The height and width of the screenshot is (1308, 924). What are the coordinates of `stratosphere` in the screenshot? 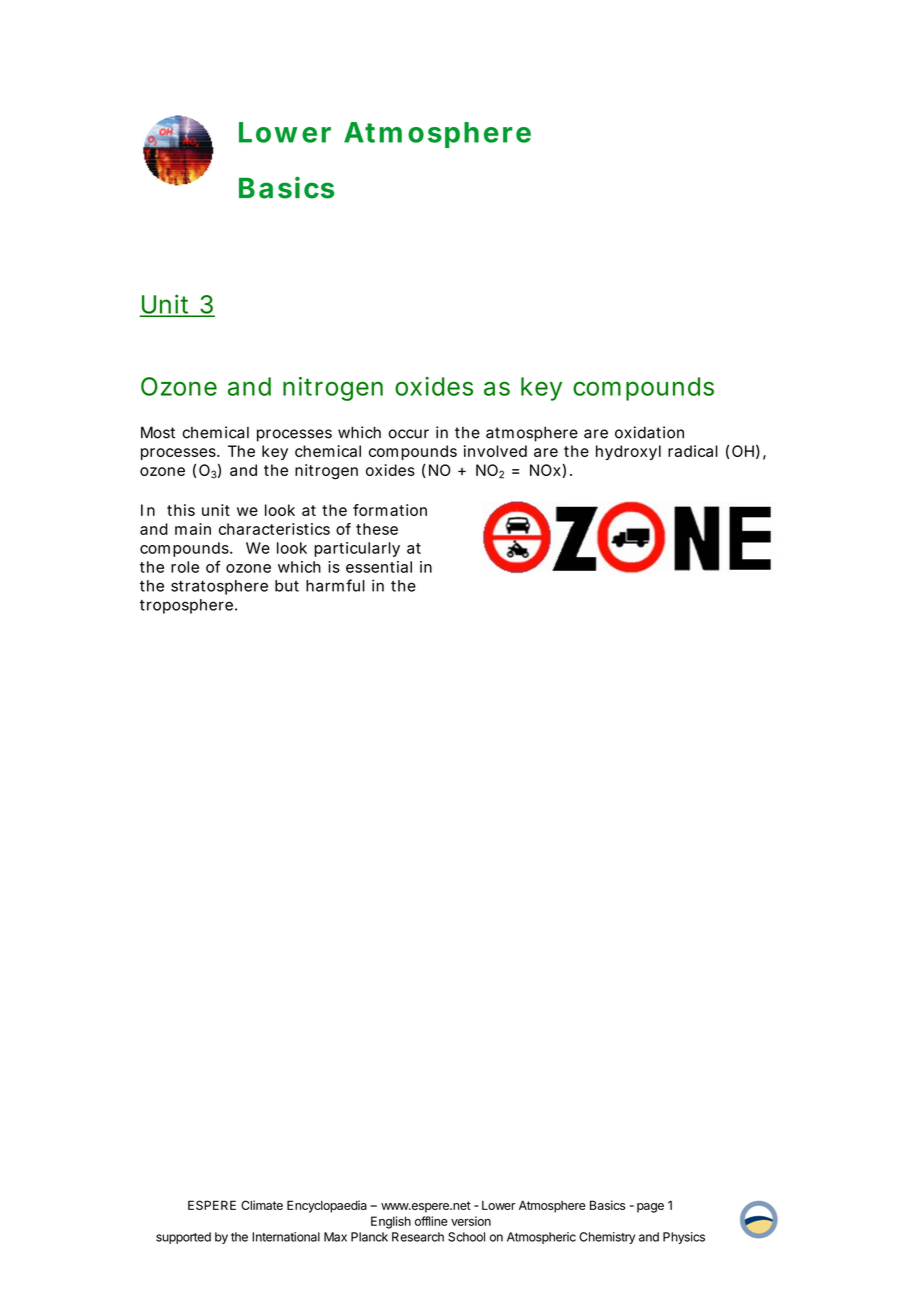 It's located at (219, 587).
